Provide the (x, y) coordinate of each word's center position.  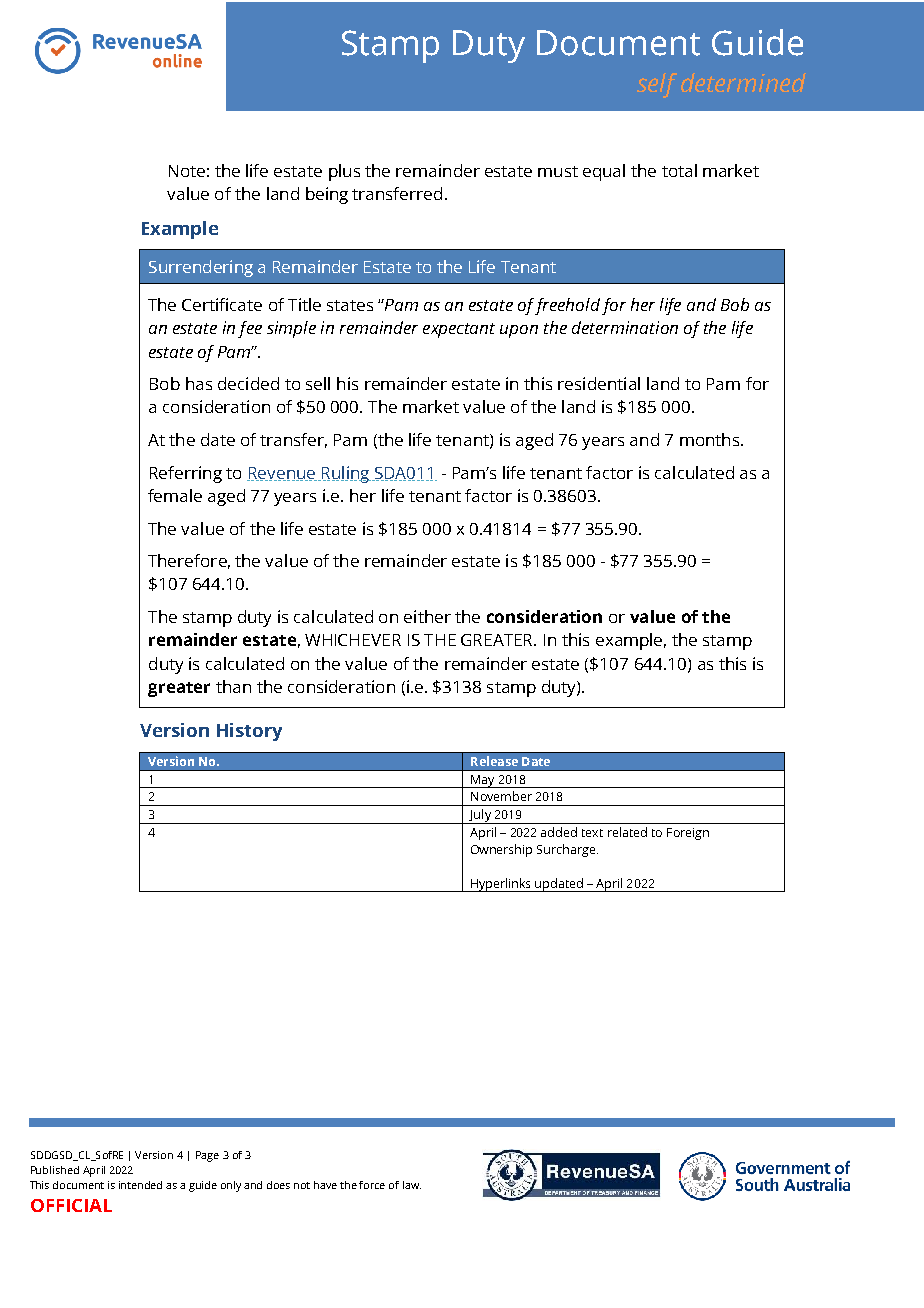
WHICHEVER (353, 640)
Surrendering (201, 268)
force (372, 1185)
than (233, 686)
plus (344, 172)
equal (604, 172)
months (711, 439)
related (627, 832)
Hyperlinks (501, 885)
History (249, 732)
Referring (186, 474)
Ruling (345, 474)
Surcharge (567, 850)
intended (140, 1185)
